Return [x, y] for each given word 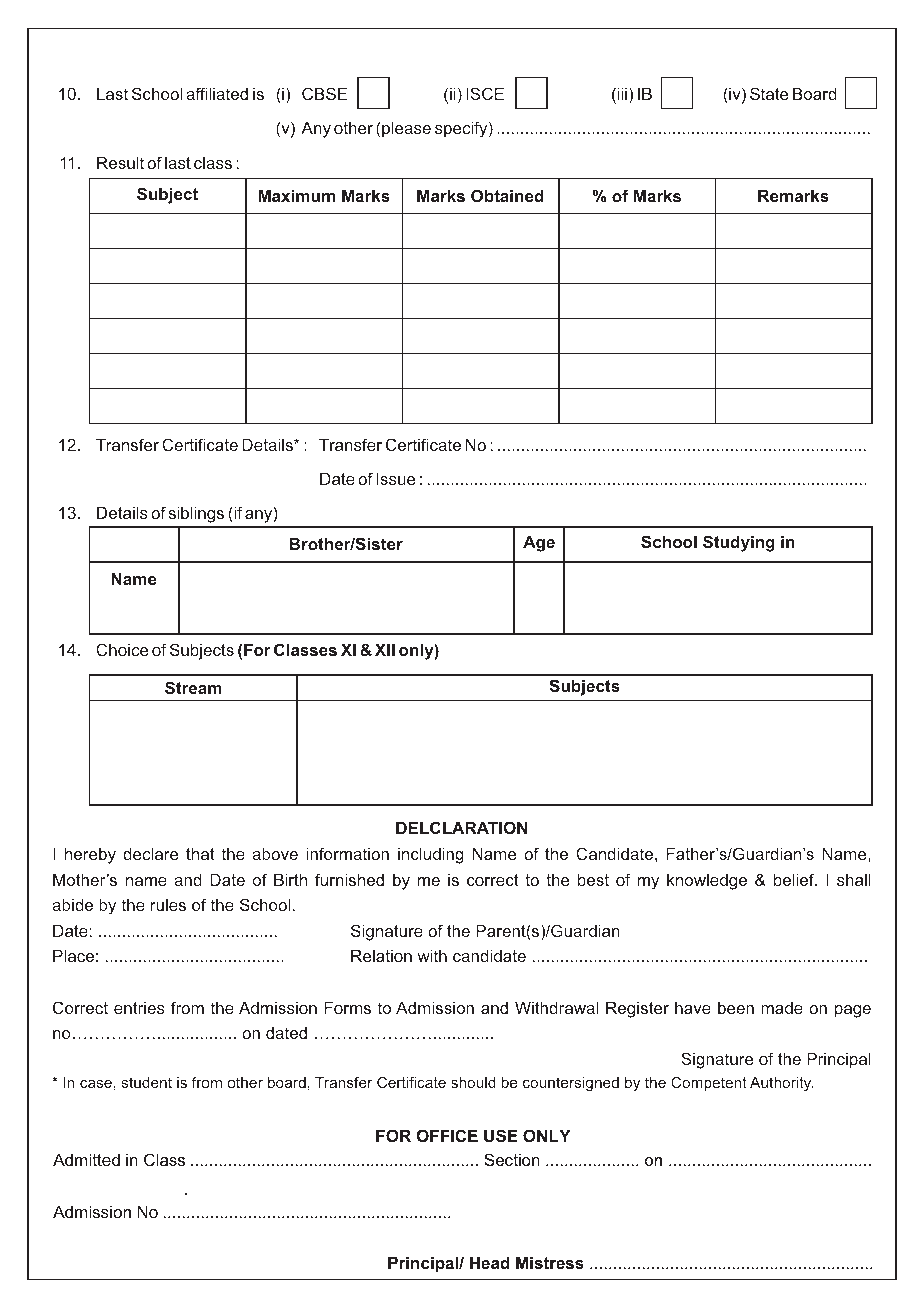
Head [490, 1262]
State [769, 93]
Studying [739, 543]
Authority [782, 1084]
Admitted [86, 1159]
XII [385, 649]
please [405, 129]
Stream [193, 687]
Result [120, 162]
